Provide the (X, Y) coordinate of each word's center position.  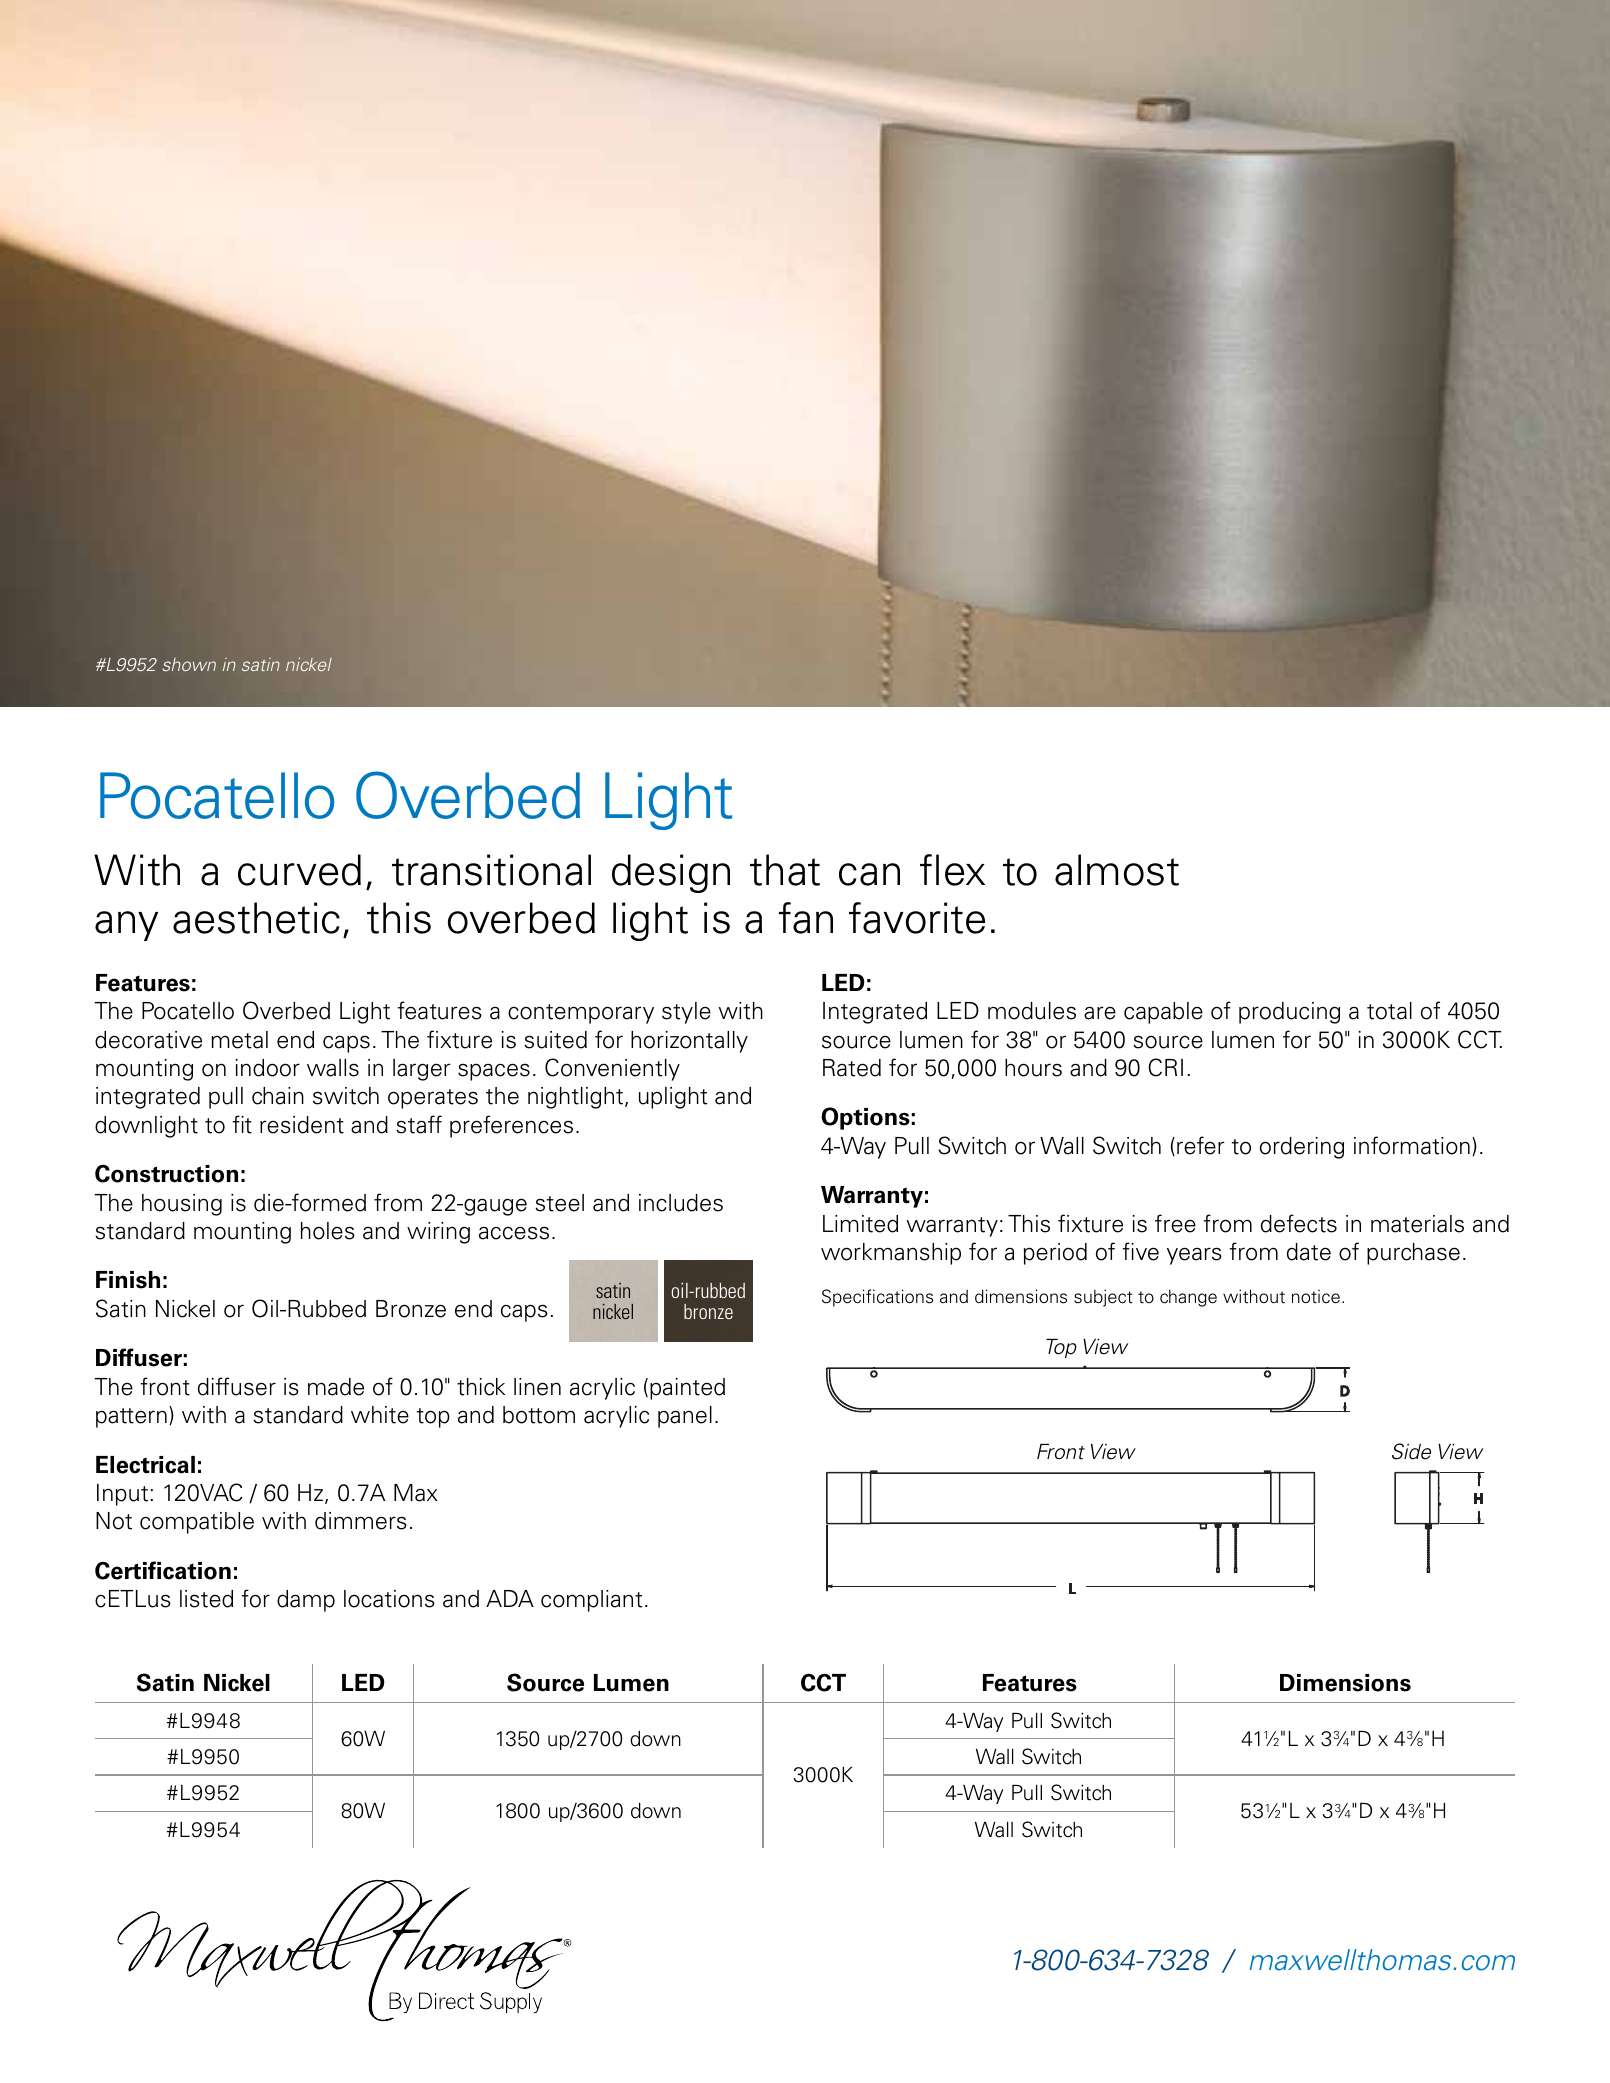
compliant (592, 1601)
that (785, 870)
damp (306, 1601)
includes (681, 1203)
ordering (1302, 1148)
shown (189, 664)
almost (1117, 870)
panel (685, 1417)
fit (242, 1124)
